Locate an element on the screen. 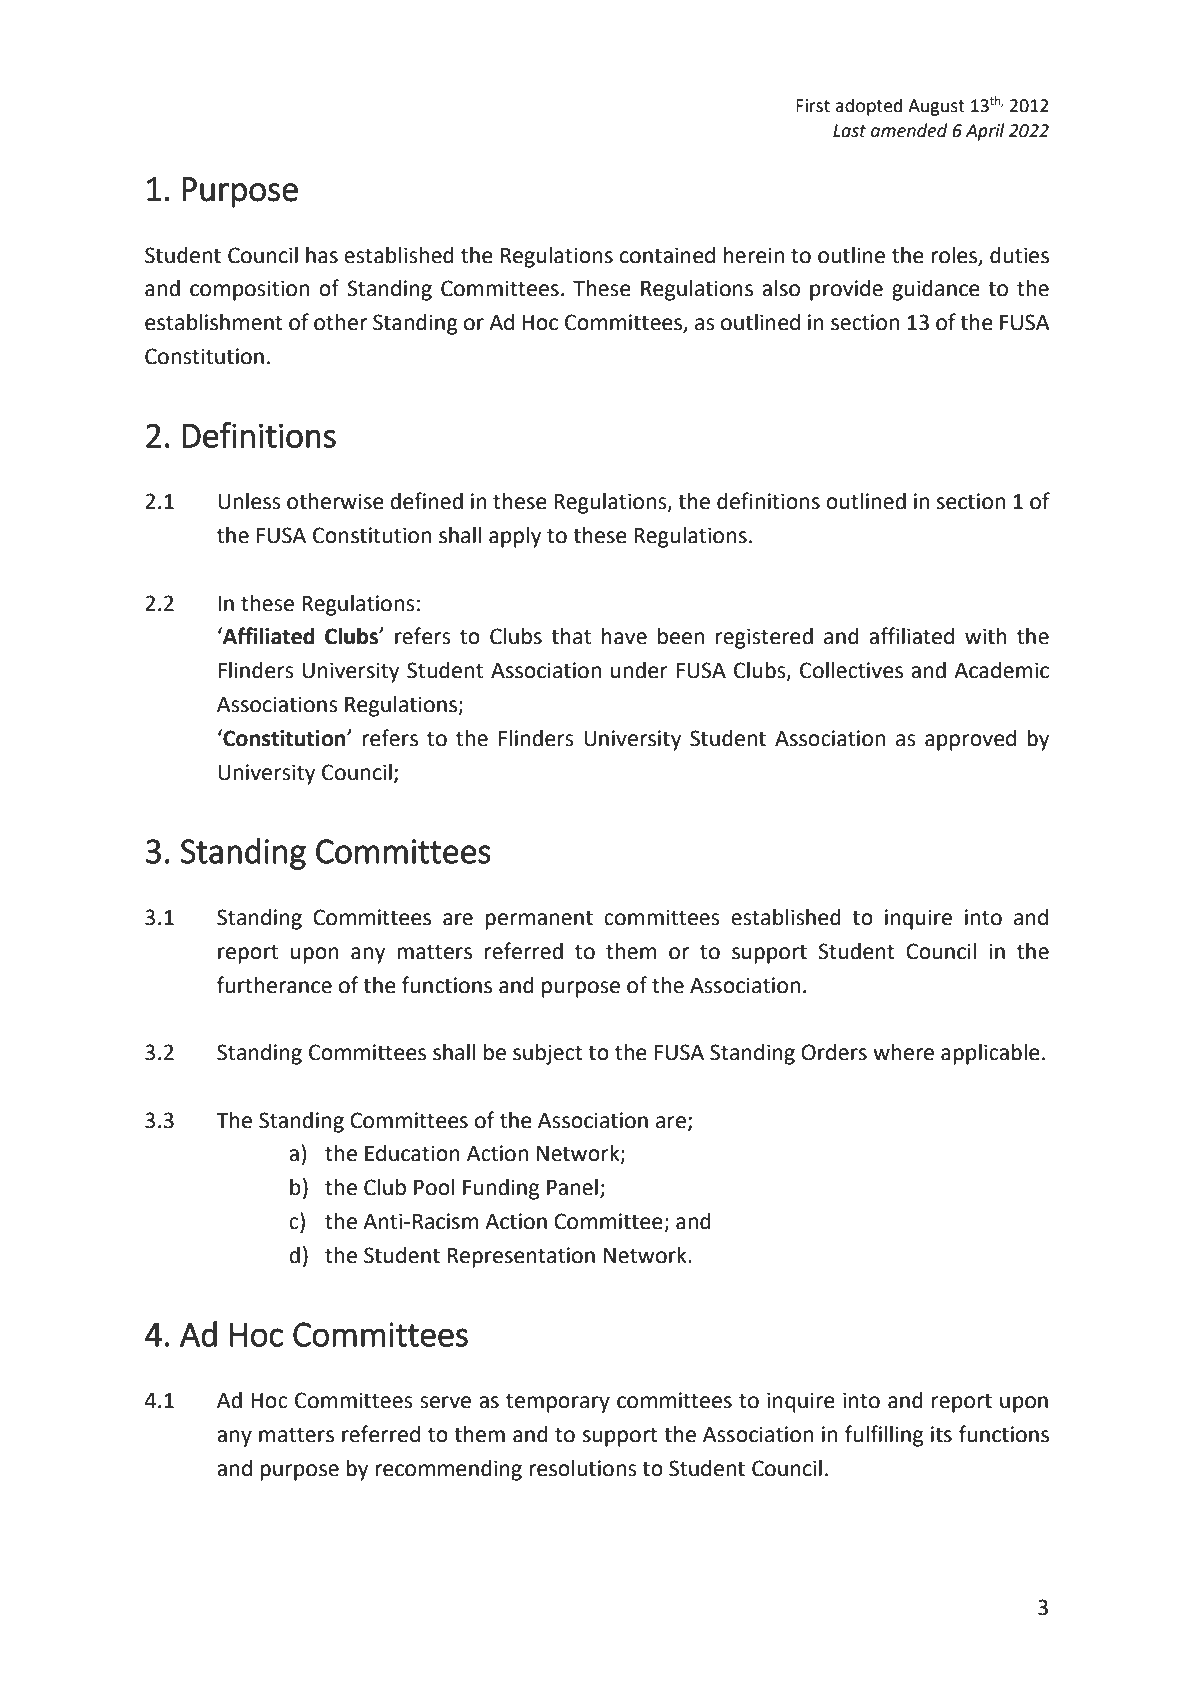 The height and width of the screenshot is (1690, 1194). under is located at coordinates (639, 670).
